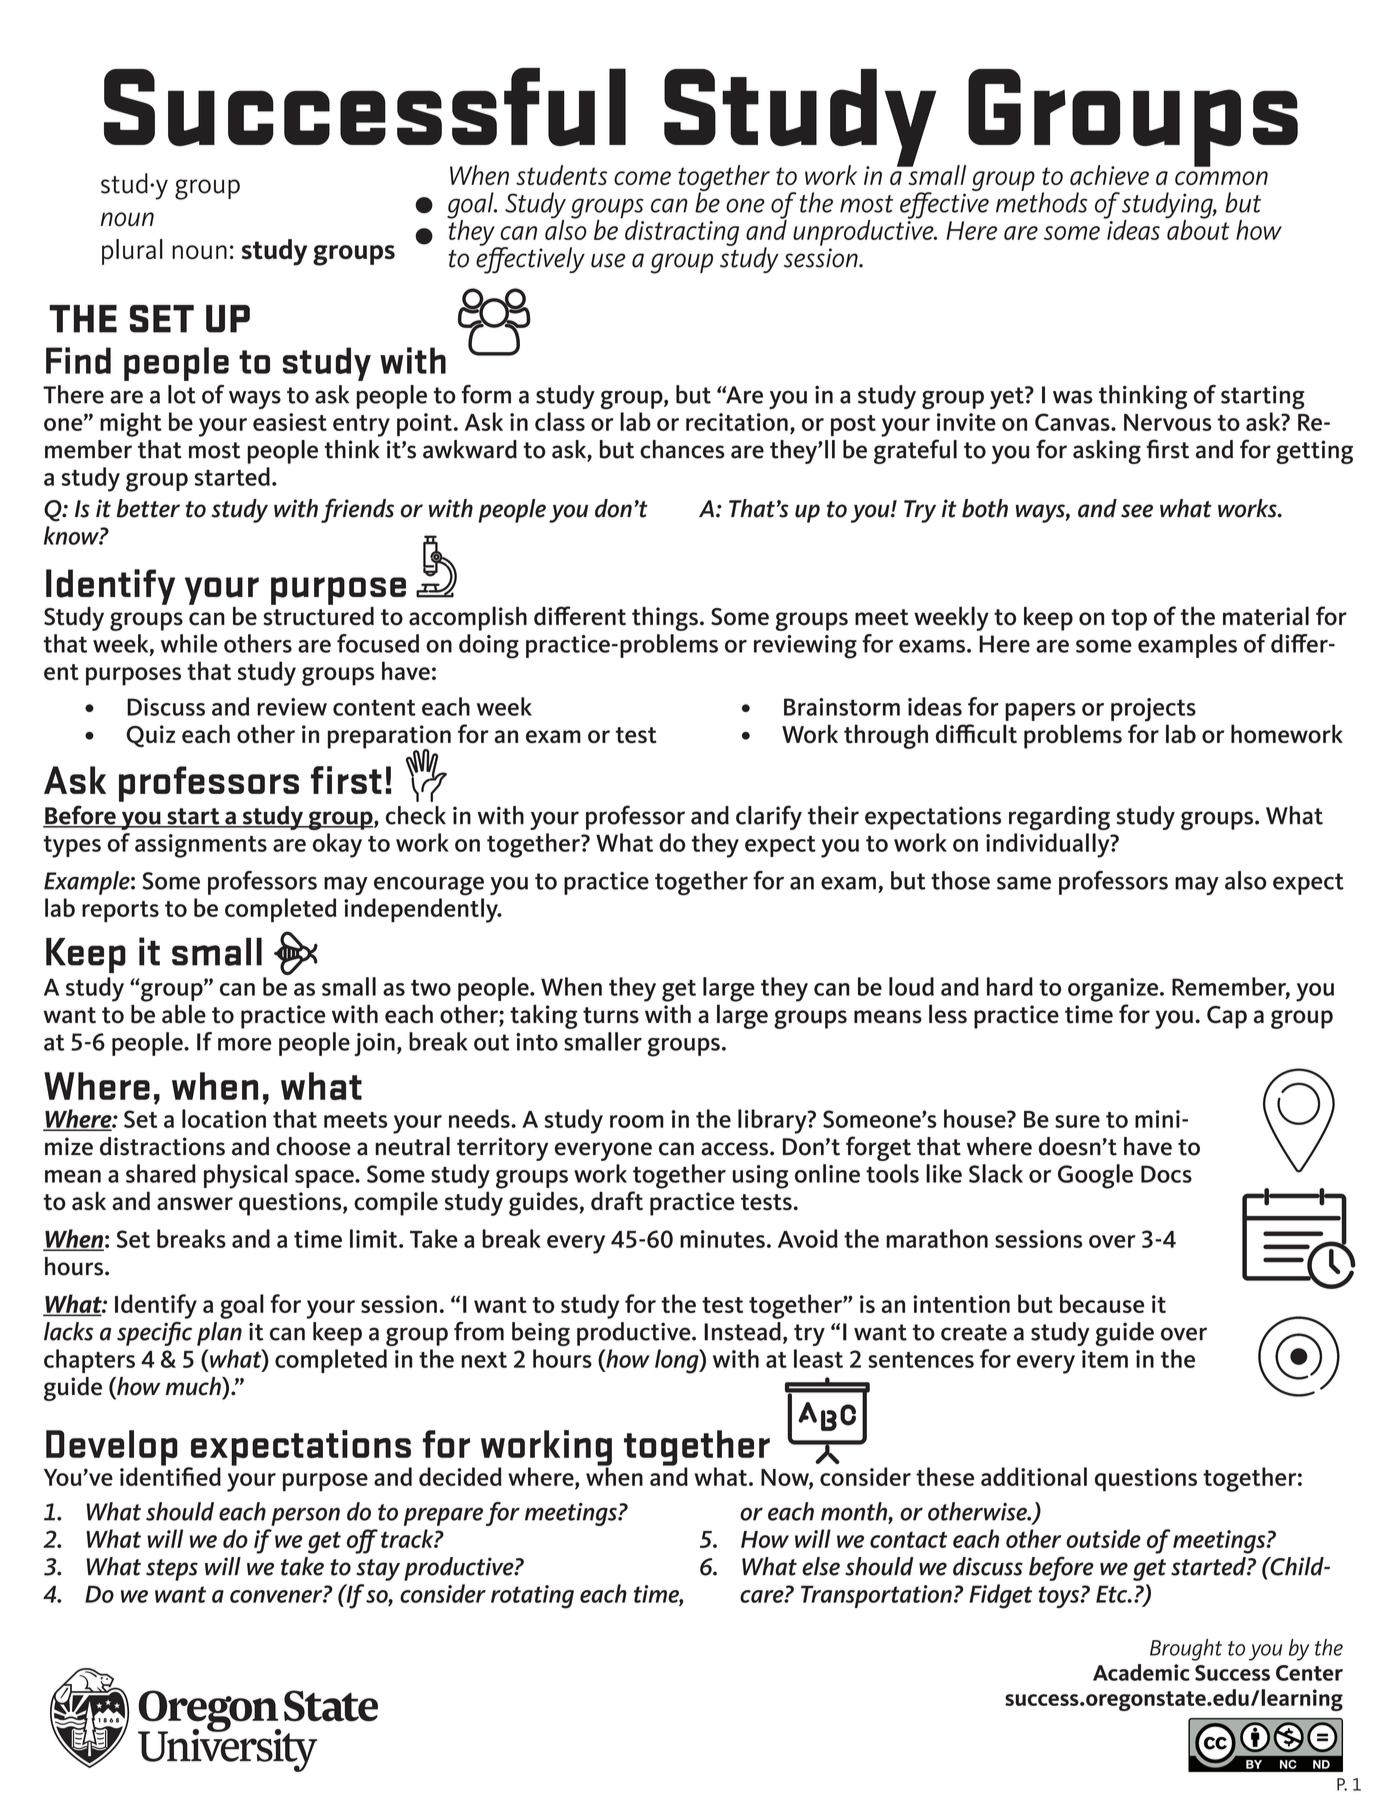  Describe the element at coordinates (1153, 710) in the screenshot. I see `projects` at that location.
